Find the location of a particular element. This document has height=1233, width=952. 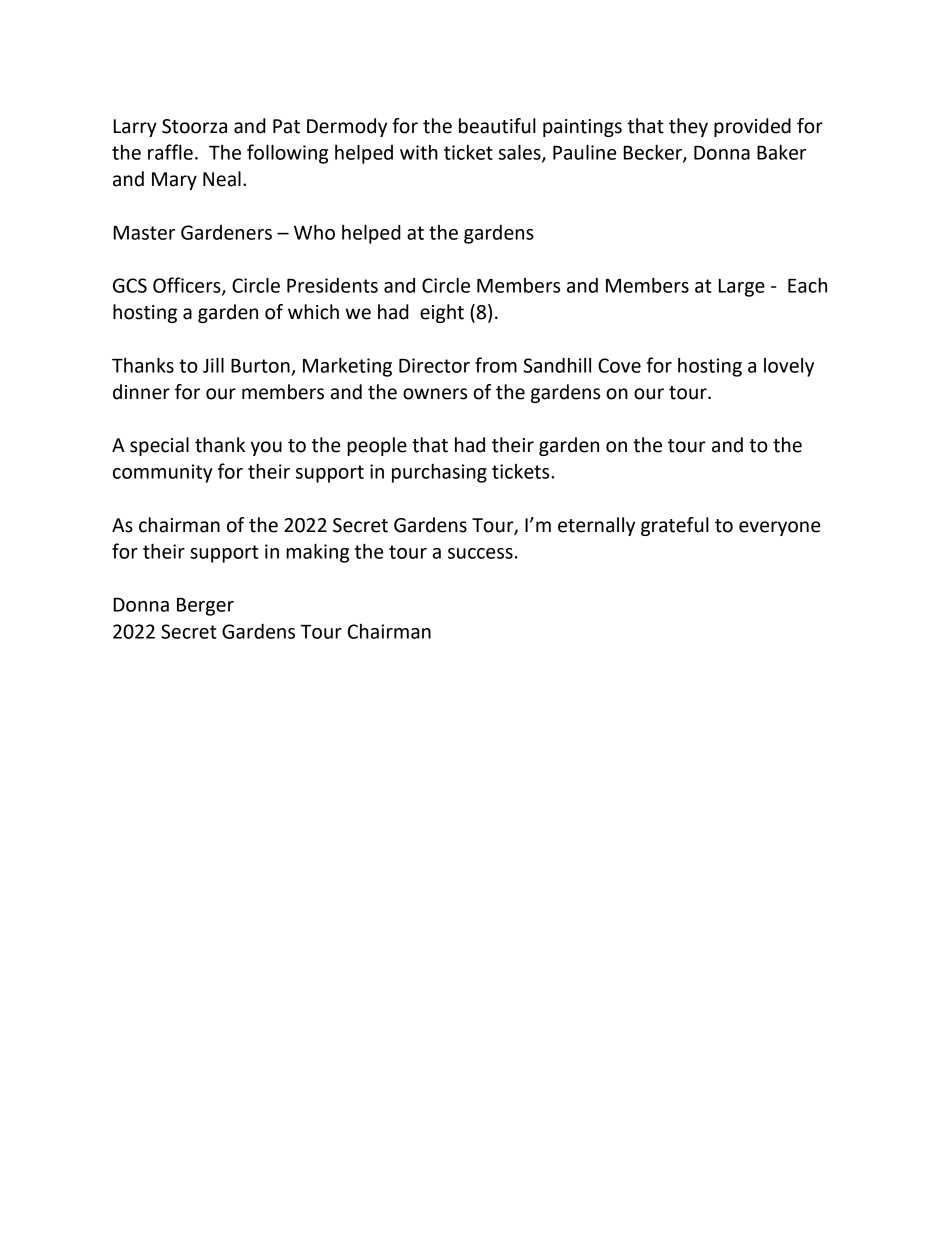

Berger is located at coordinates (205, 607).
